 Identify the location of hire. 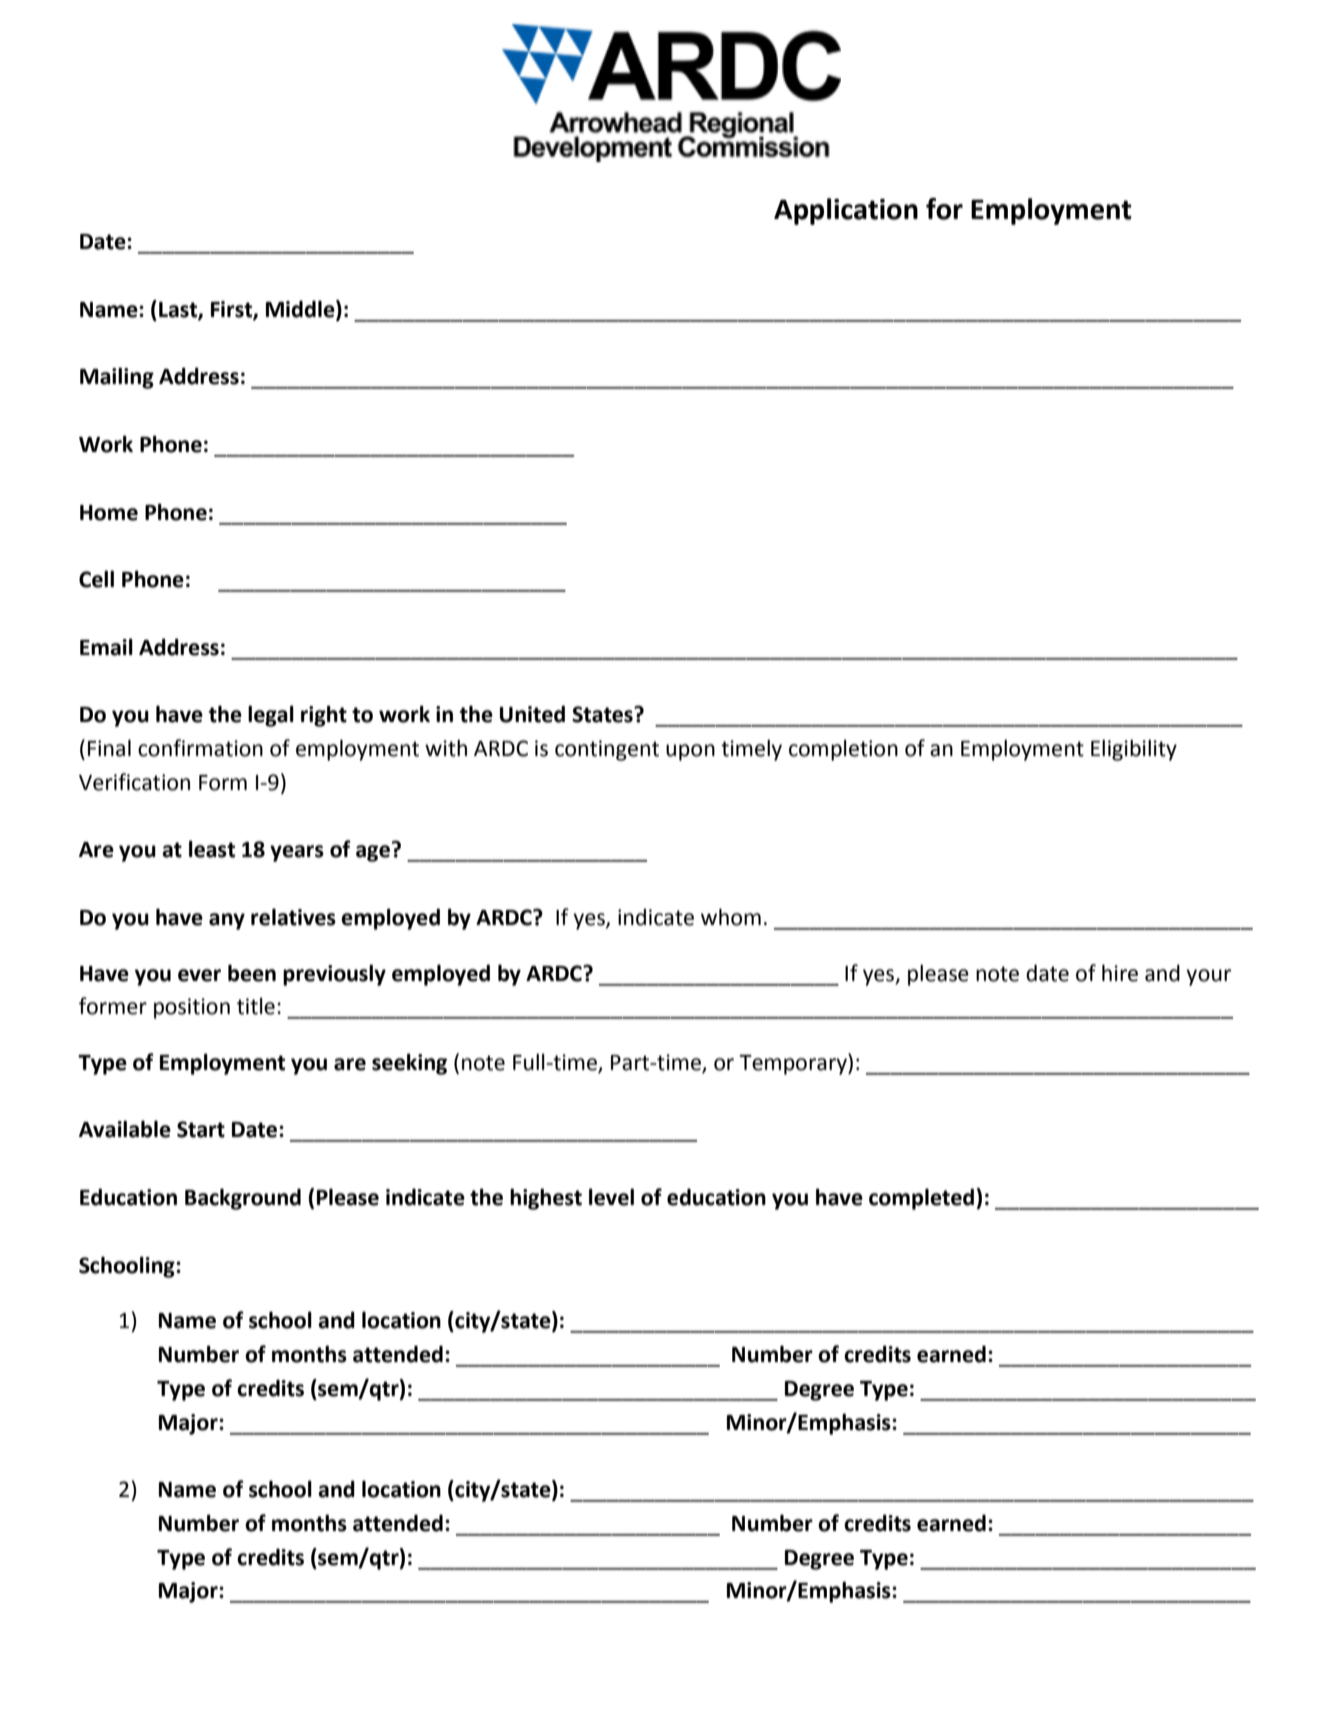
(1120, 973).
